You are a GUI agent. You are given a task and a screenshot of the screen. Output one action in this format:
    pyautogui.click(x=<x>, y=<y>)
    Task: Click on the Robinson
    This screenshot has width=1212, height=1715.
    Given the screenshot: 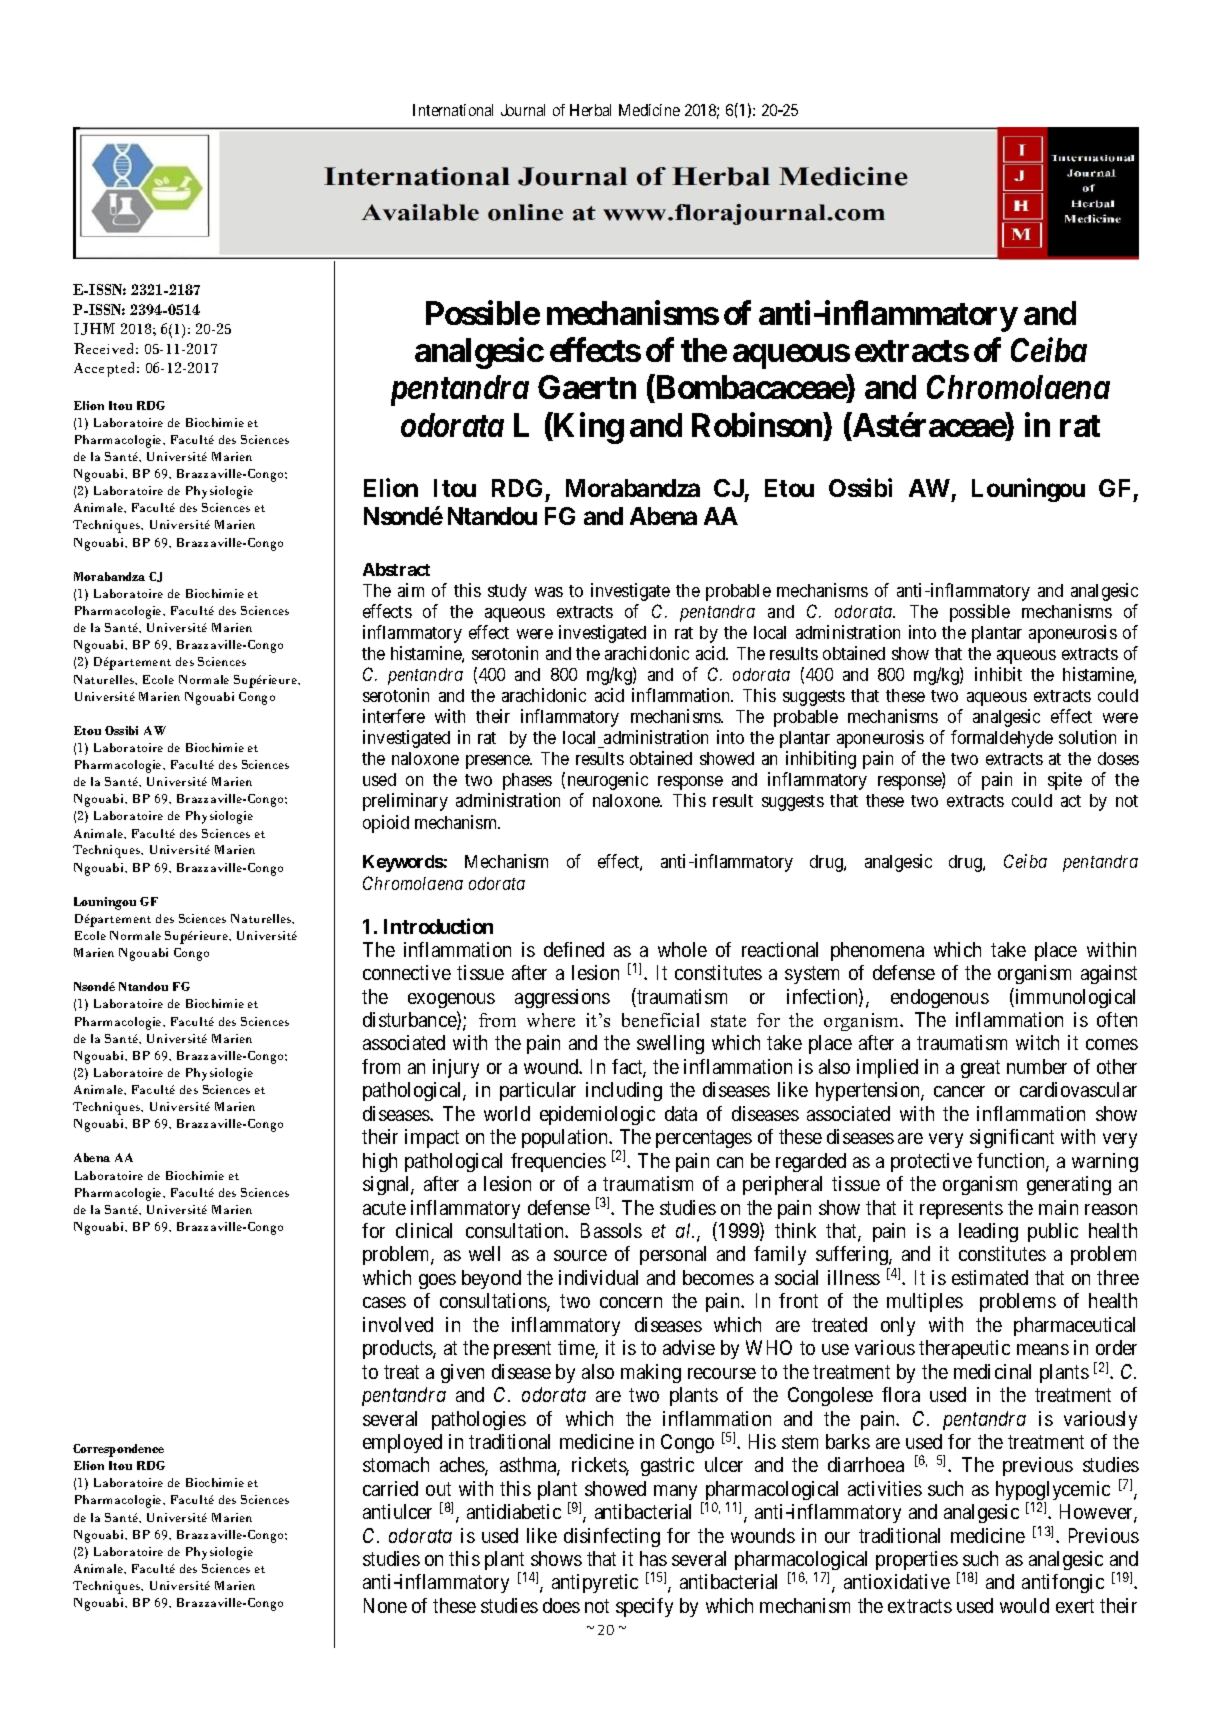 What is the action you would take?
    pyautogui.click(x=757, y=425)
